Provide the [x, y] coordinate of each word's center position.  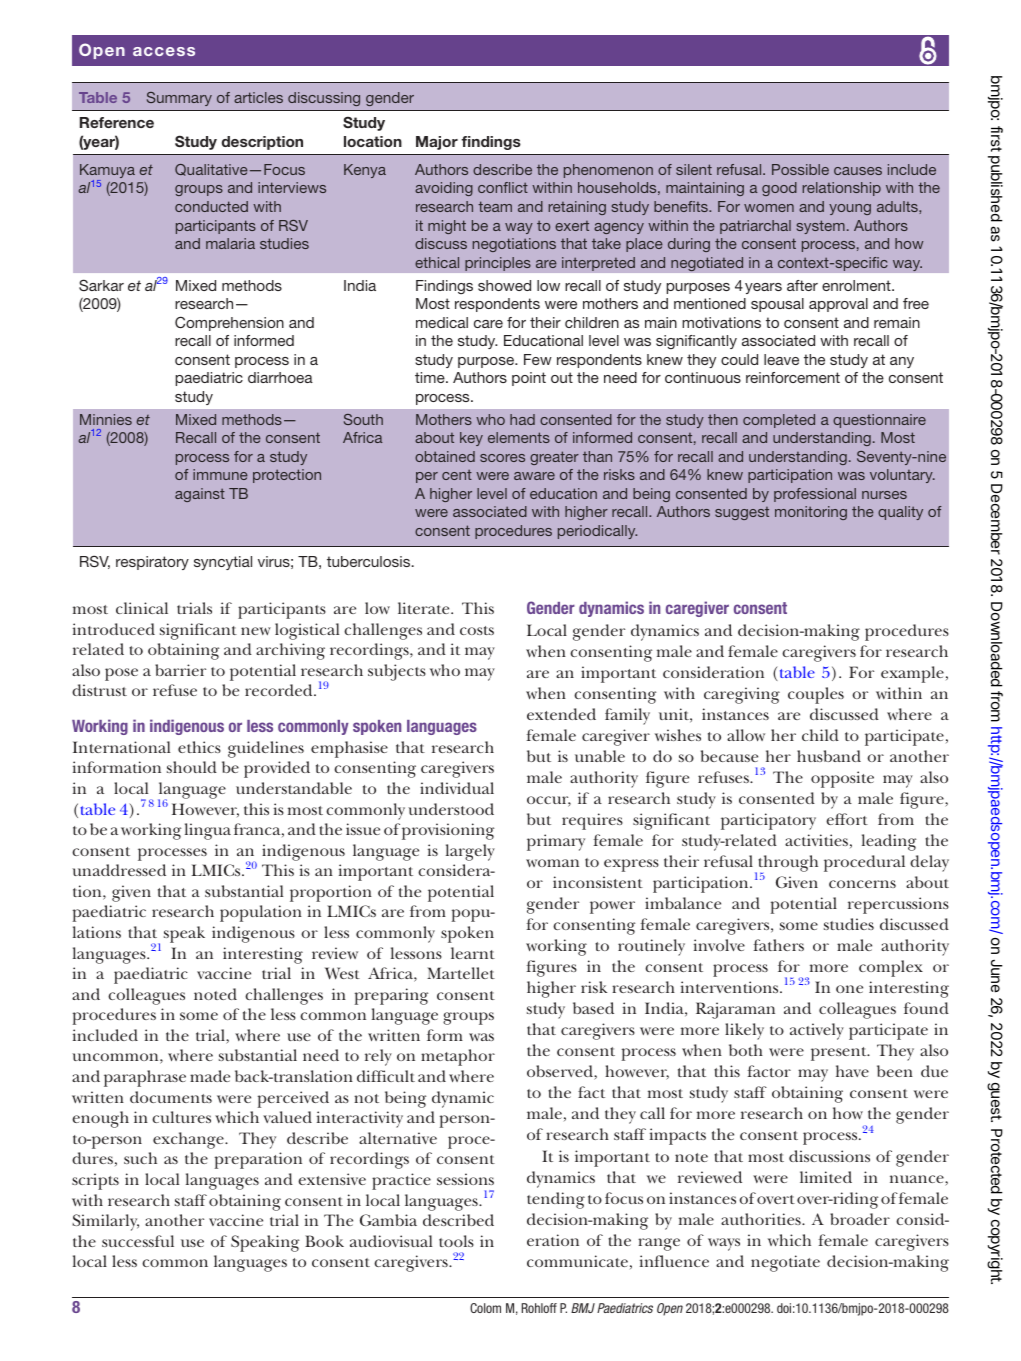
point [529, 379]
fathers [779, 945]
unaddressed [119, 870]
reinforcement [793, 377]
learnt [473, 953]
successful [138, 1241]
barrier [180, 670]
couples [816, 695]
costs [477, 630]
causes [858, 171]
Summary [179, 99]
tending [556, 1200]
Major [437, 143]
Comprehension [229, 323]
